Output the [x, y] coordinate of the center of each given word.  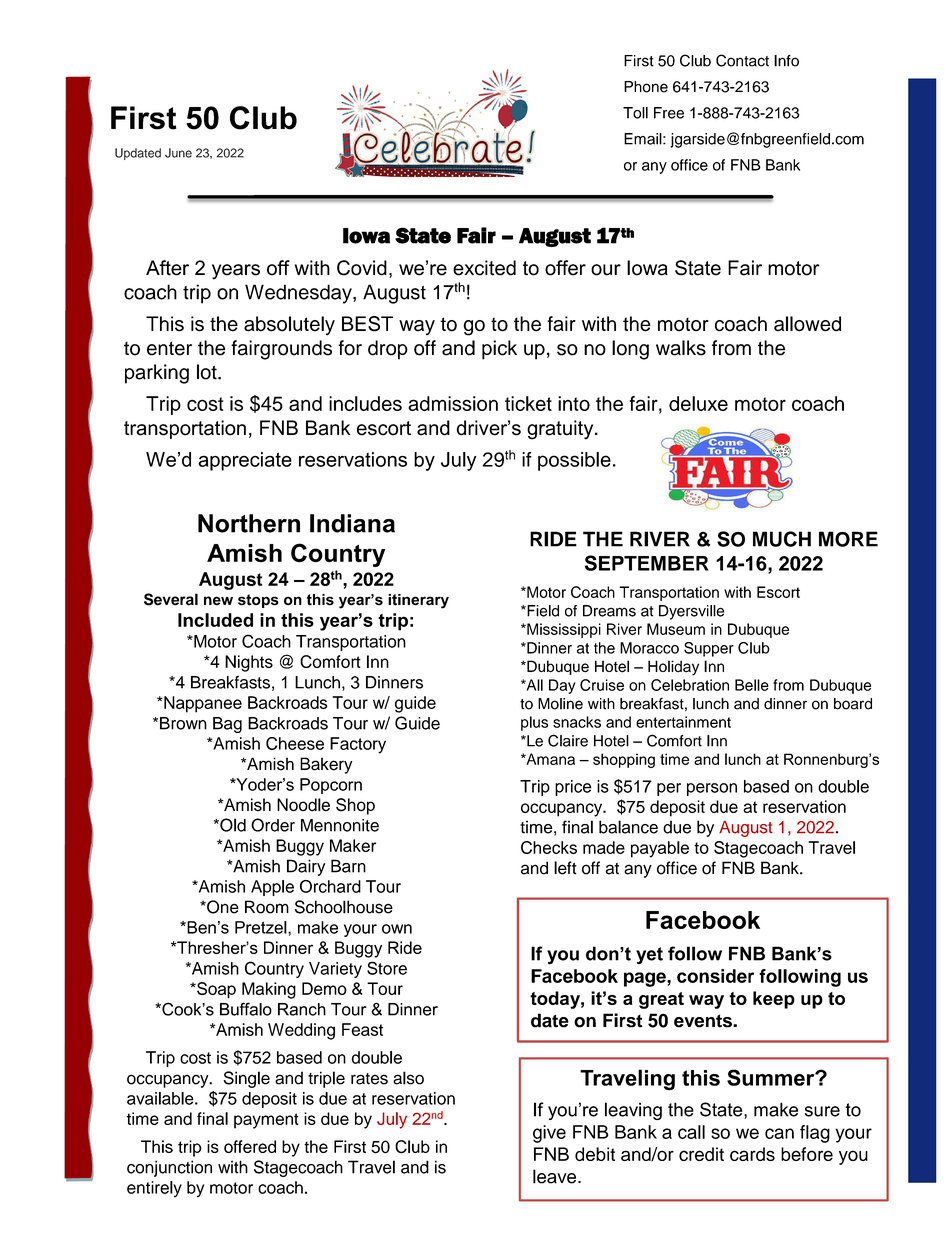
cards [752, 1154]
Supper [709, 649]
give [549, 1134]
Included [215, 620]
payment [266, 1121]
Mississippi [563, 630]
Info [786, 61]
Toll [635, 113]
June [178, 153]
